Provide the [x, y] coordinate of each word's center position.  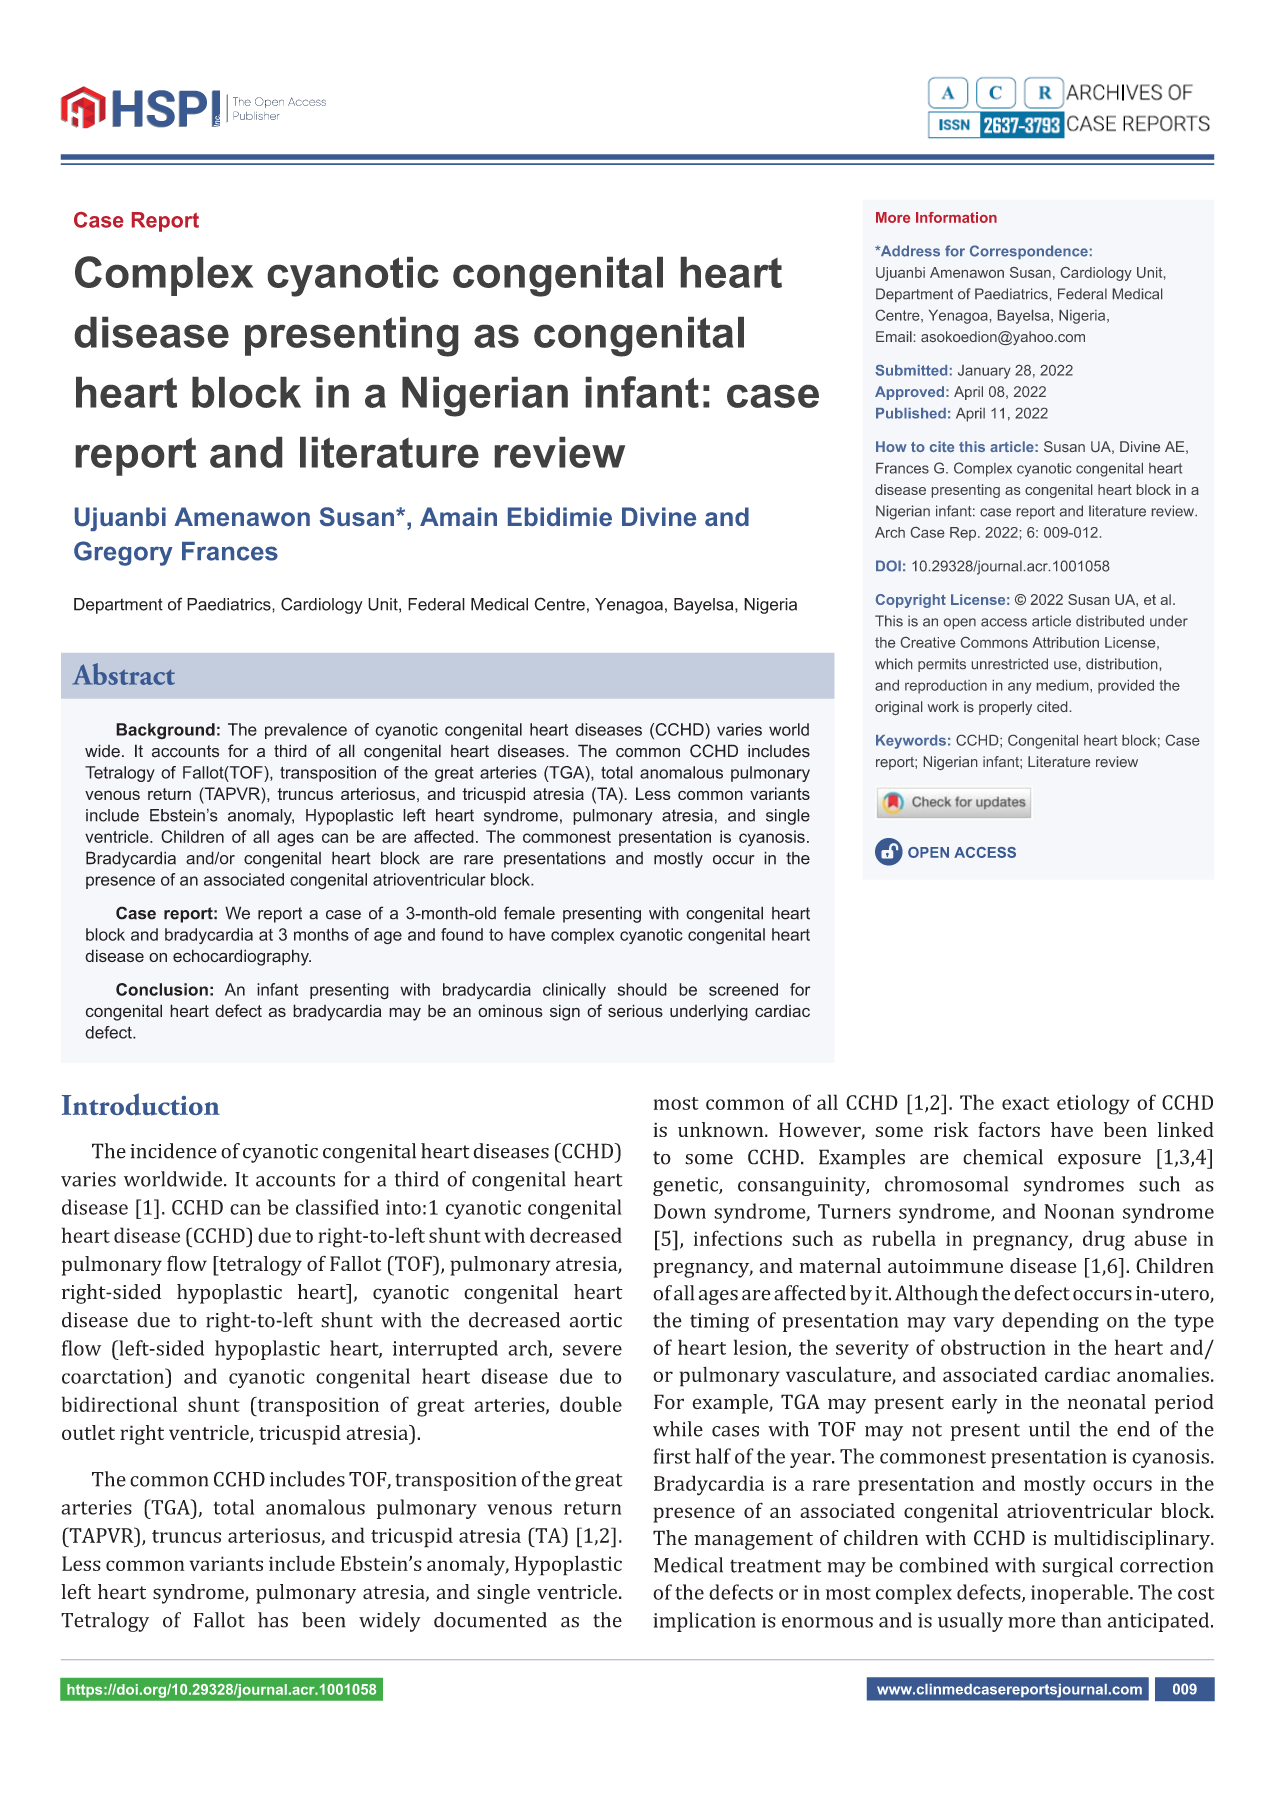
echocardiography [242, 957]
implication [704, 1622]
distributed [1110, 621]
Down [680, 1211]
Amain [458, 516]
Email [894, 336]
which [893, 663]
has [273, 1620]
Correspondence [1029, 252]
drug [1104, 1240]
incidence [173, 1151]
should [642, 989]
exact [1026, 1103]
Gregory [123, 553]
